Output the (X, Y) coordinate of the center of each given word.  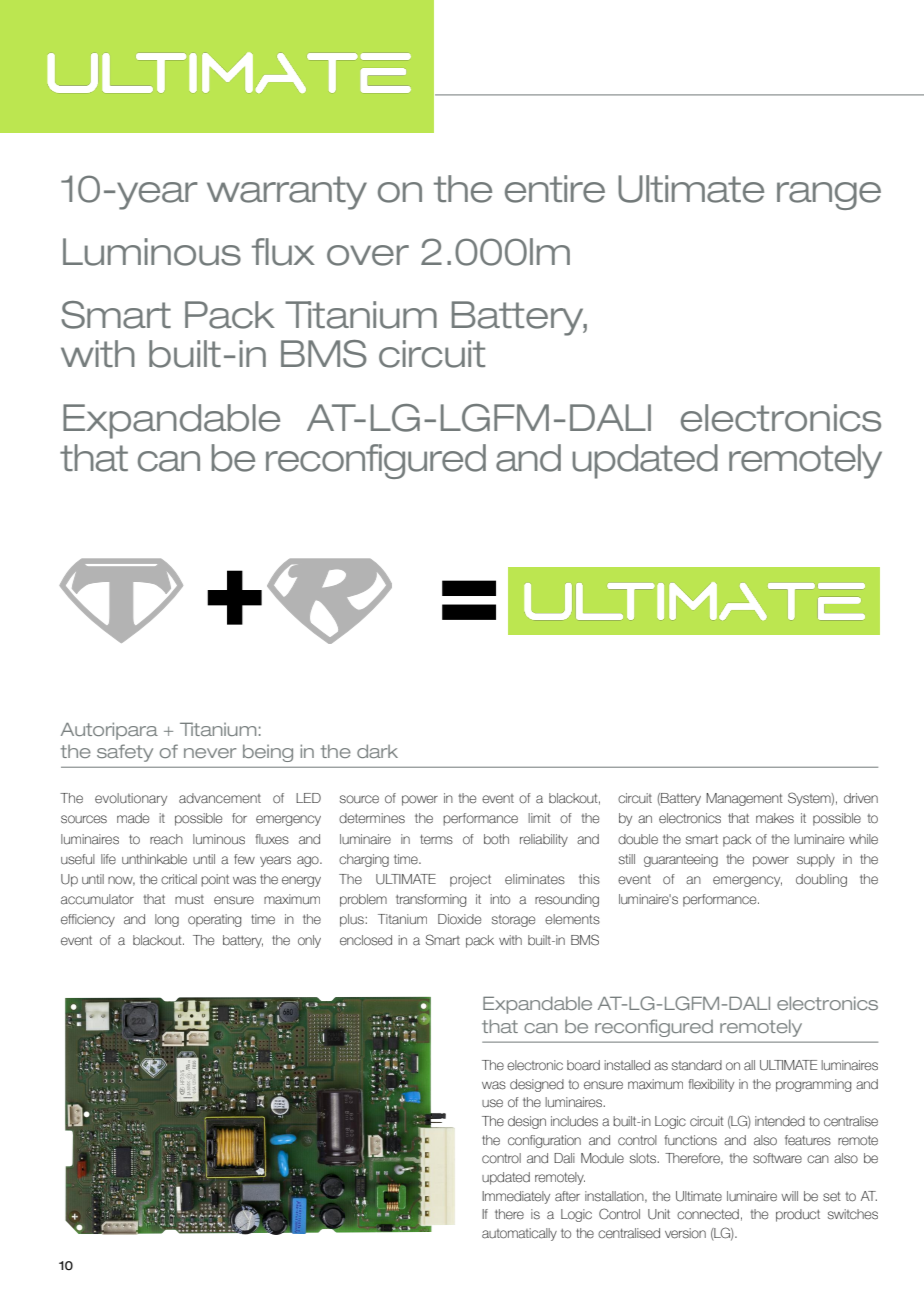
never (210, 753)
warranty (287, 193)
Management (744, 799)
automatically (519, 1234)
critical (179, 879)
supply (816, 860)
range (829, 196)
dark (377, 751)
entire (555, 189)
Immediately (516, 1197)
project (470, 880)
